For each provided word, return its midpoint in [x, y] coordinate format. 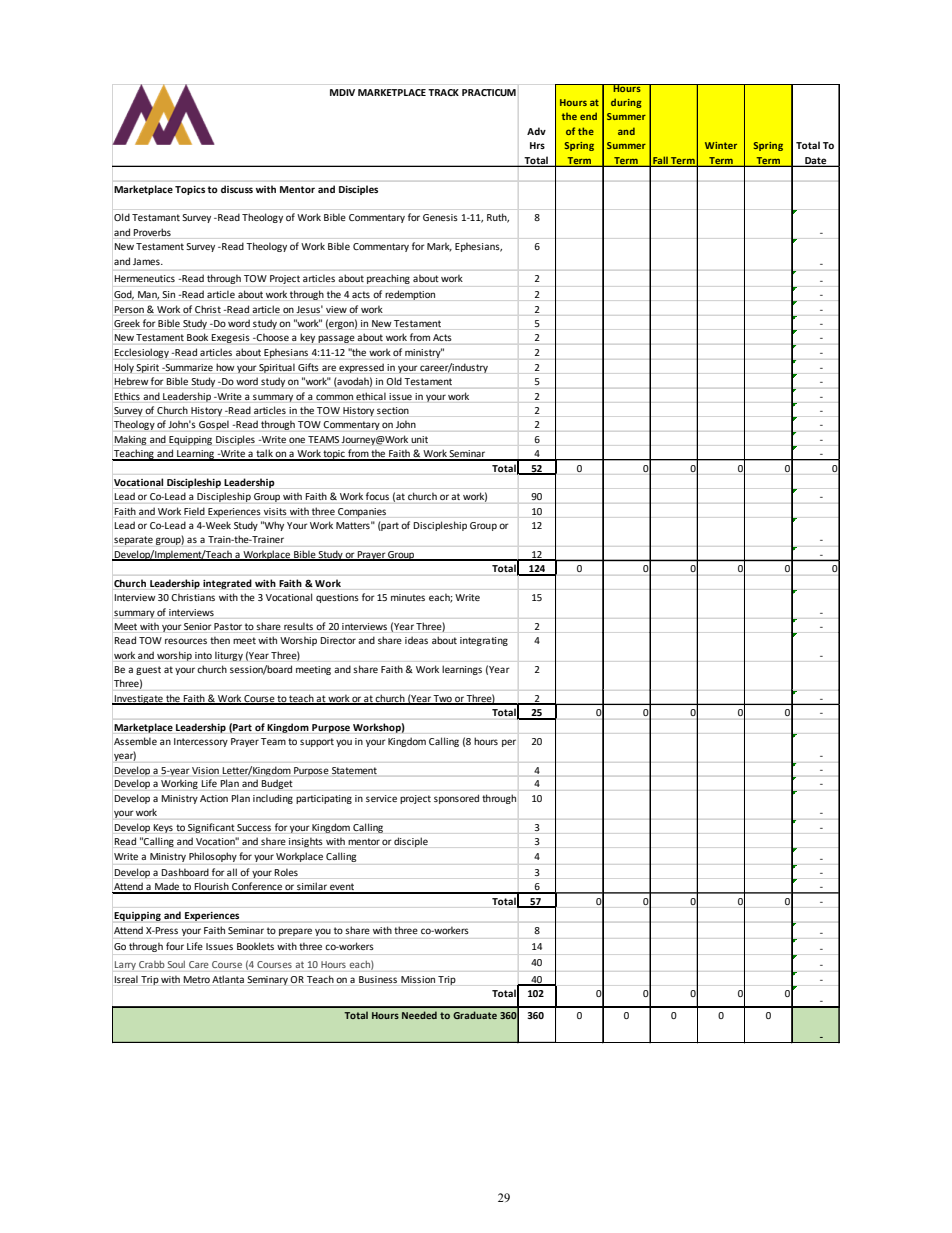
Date [816, 161]
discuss [237, 189]
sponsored [456, 799]
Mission [418, 979]
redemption [410, 295]
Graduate [475, 1015]
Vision [205, 770]
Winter [721, 145]
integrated [227, 584]
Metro [197, 979]
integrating [484, 641]
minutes [408, 597]
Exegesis [230, 338]
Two [443, 699]
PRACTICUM [489, 92]
